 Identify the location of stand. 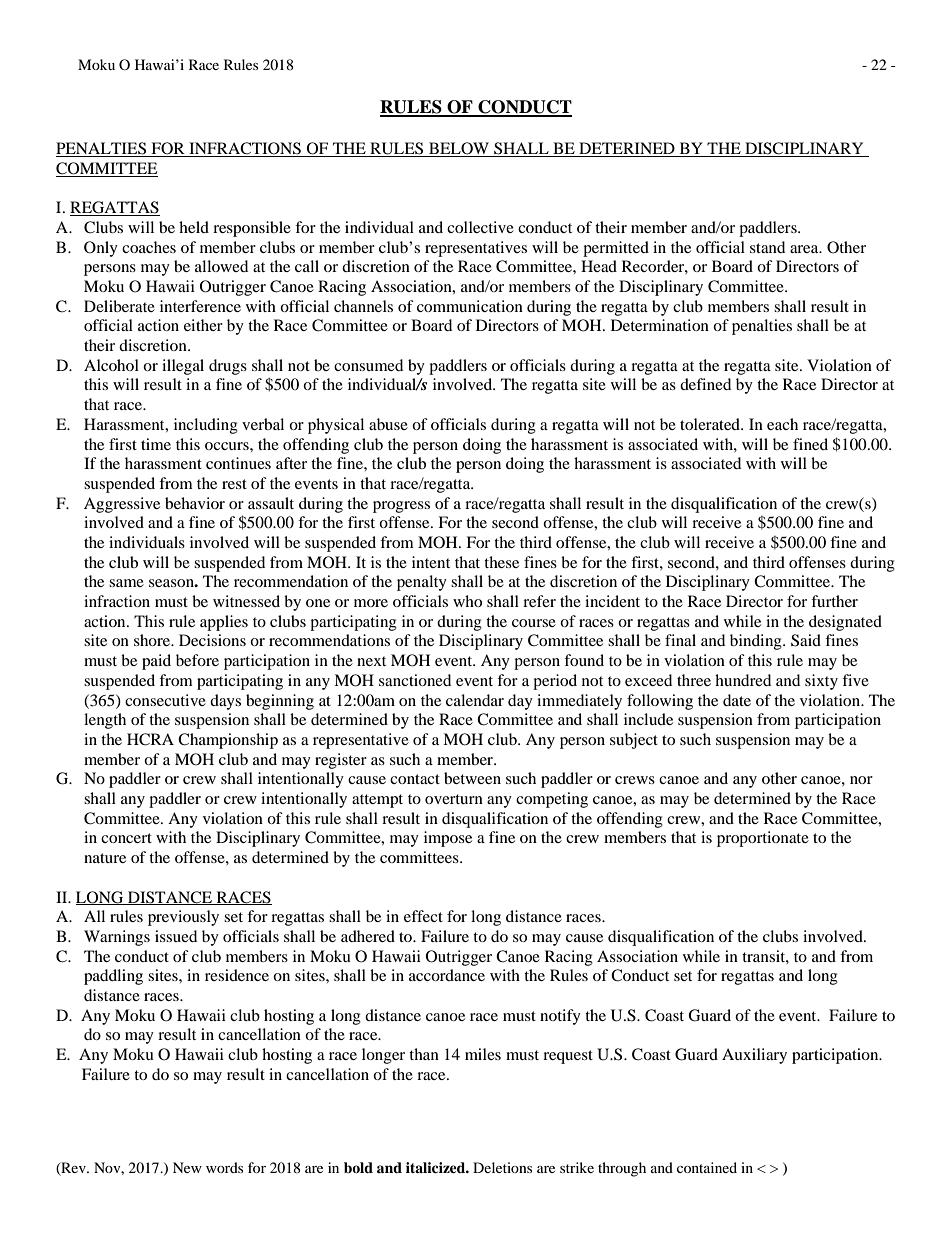
(767, 247).
